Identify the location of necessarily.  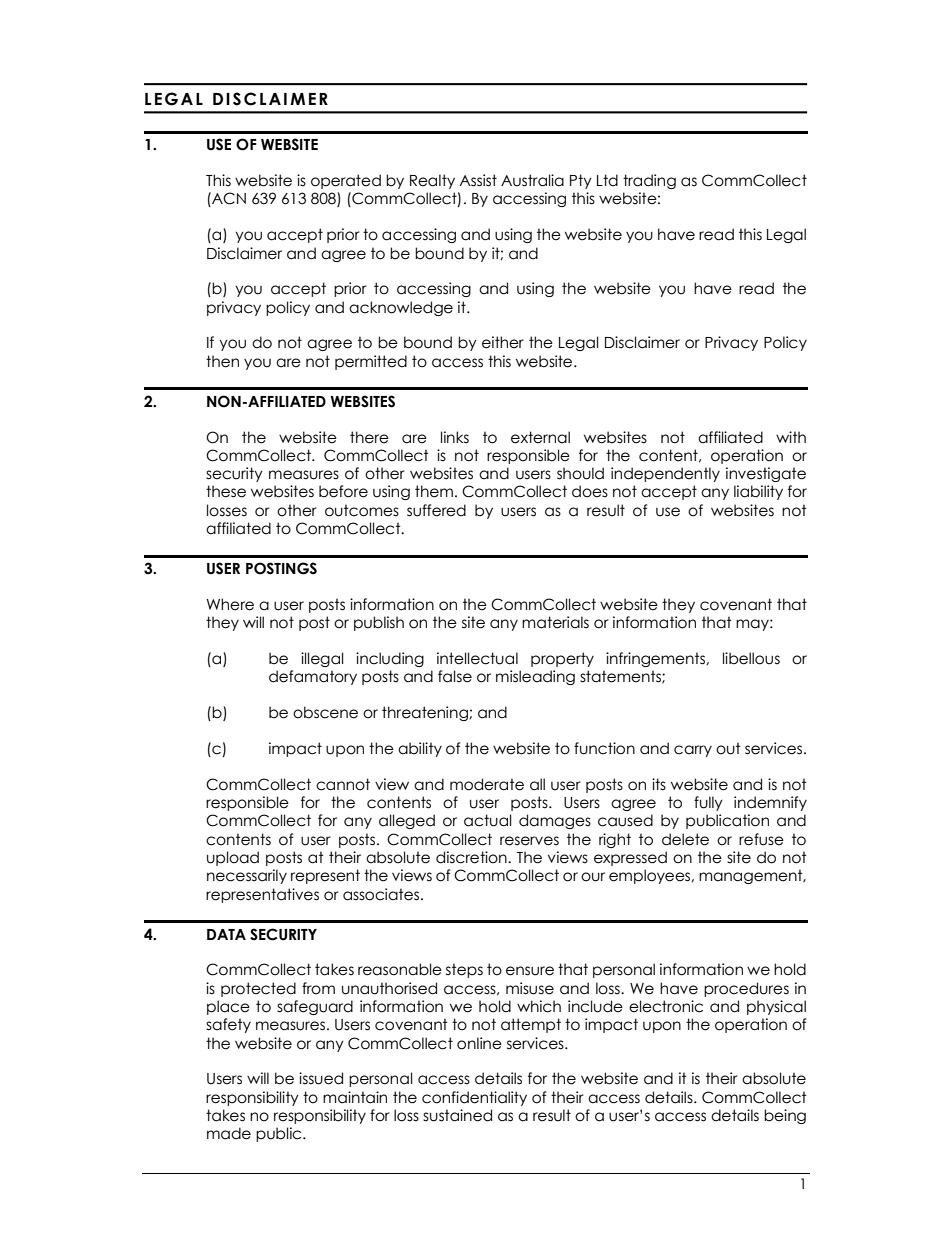
(247, 876).
